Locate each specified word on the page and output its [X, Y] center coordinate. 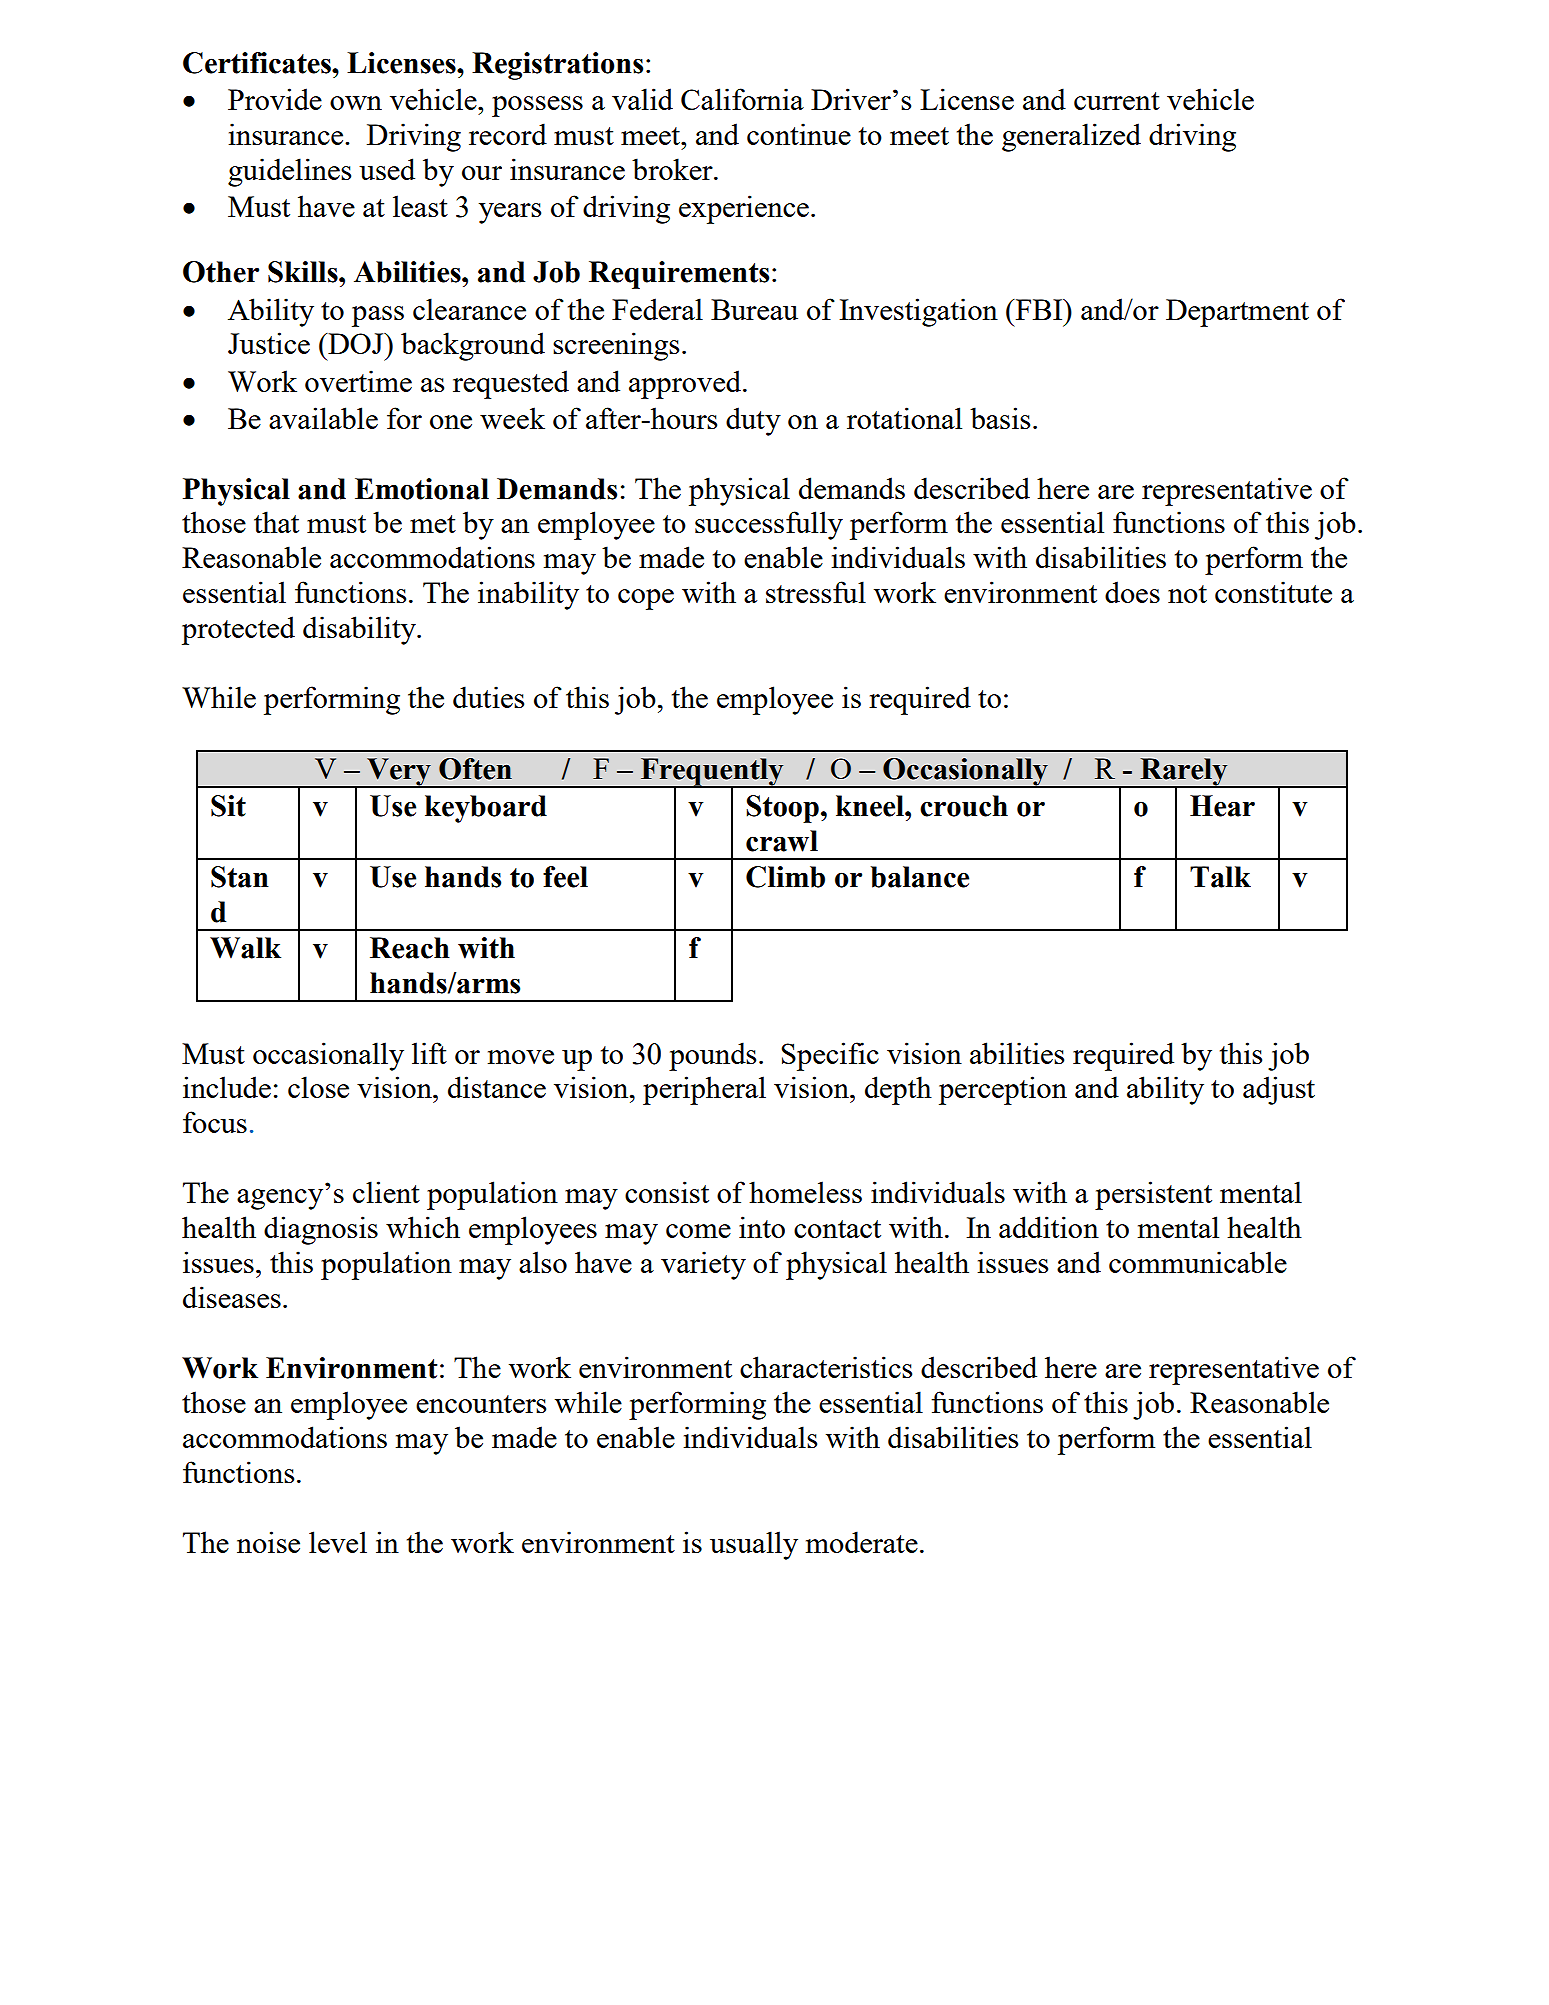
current [1117, 101]
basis [1000, 418]
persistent [1153, 1195]
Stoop [782, 809]
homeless [805, 1192]
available [323, 418]
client [386, 1192]
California [742, 99]
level [338, 1542]
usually [754, 1545]
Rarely [1184, 773]
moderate [862, 1542]
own [356, 103]
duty [753, 421]
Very [399, 773]
